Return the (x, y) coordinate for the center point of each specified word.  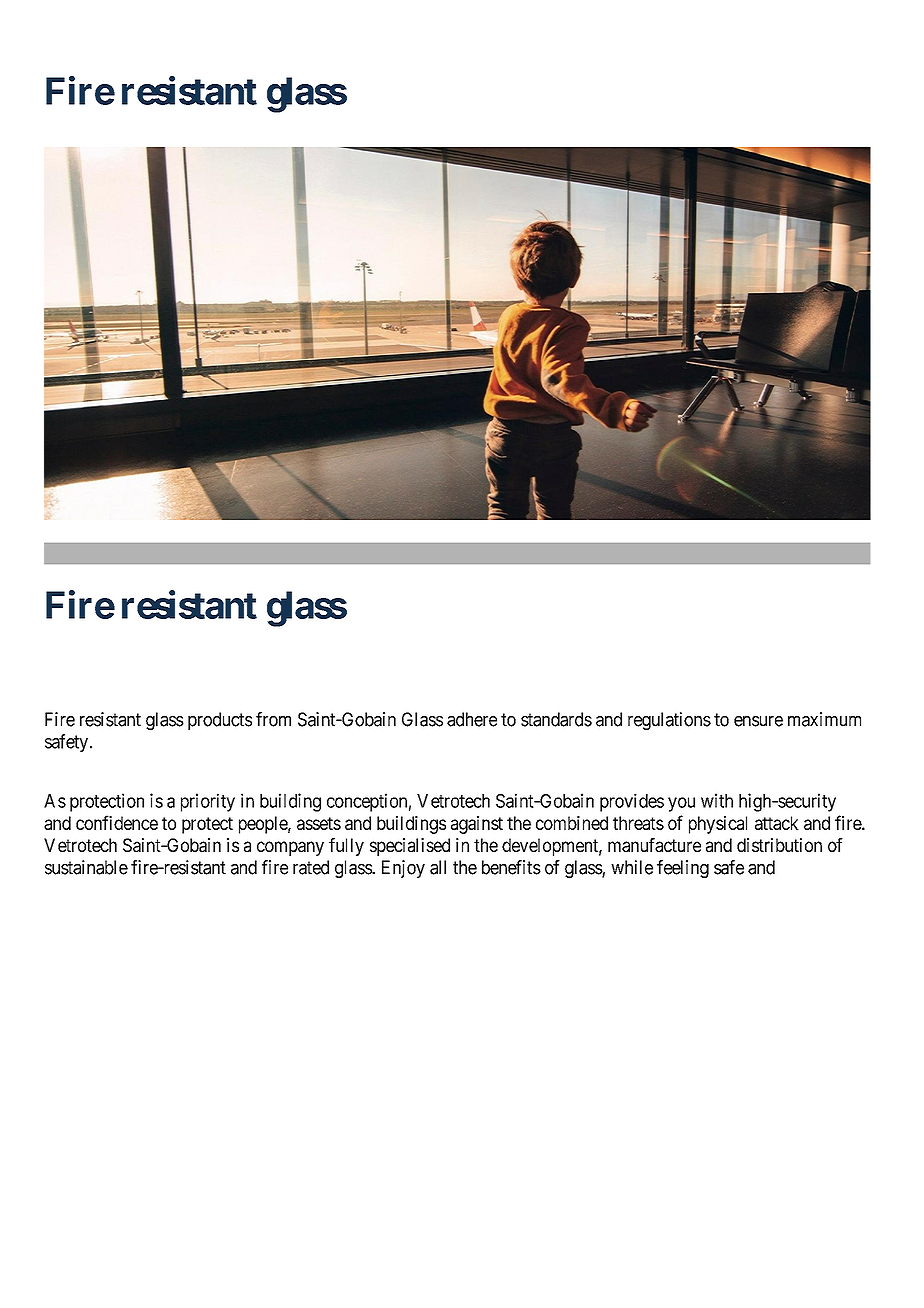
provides (632, 802)
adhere (472, 719)
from (273, 719)
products (220, 721)
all (438, 867)
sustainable (86, 867)
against (477, 825)
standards (556, 719)
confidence (117, 822)
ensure (758, 721)
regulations (669, 721)
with (717, 800)
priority (208, 802)
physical (718, 825)
